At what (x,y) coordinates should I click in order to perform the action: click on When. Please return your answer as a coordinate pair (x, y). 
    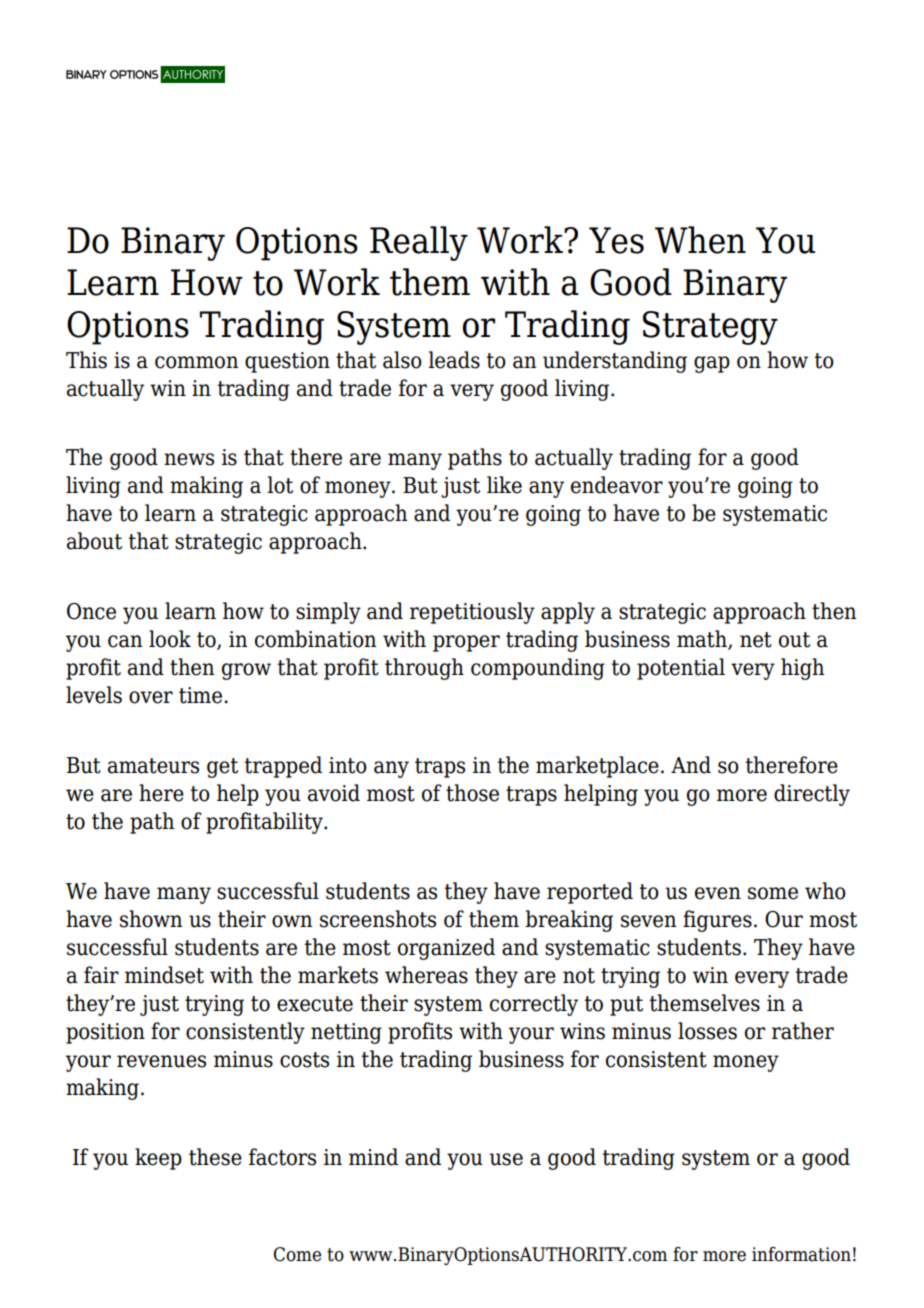
    Looking at the image, I should click on (700, 240).
